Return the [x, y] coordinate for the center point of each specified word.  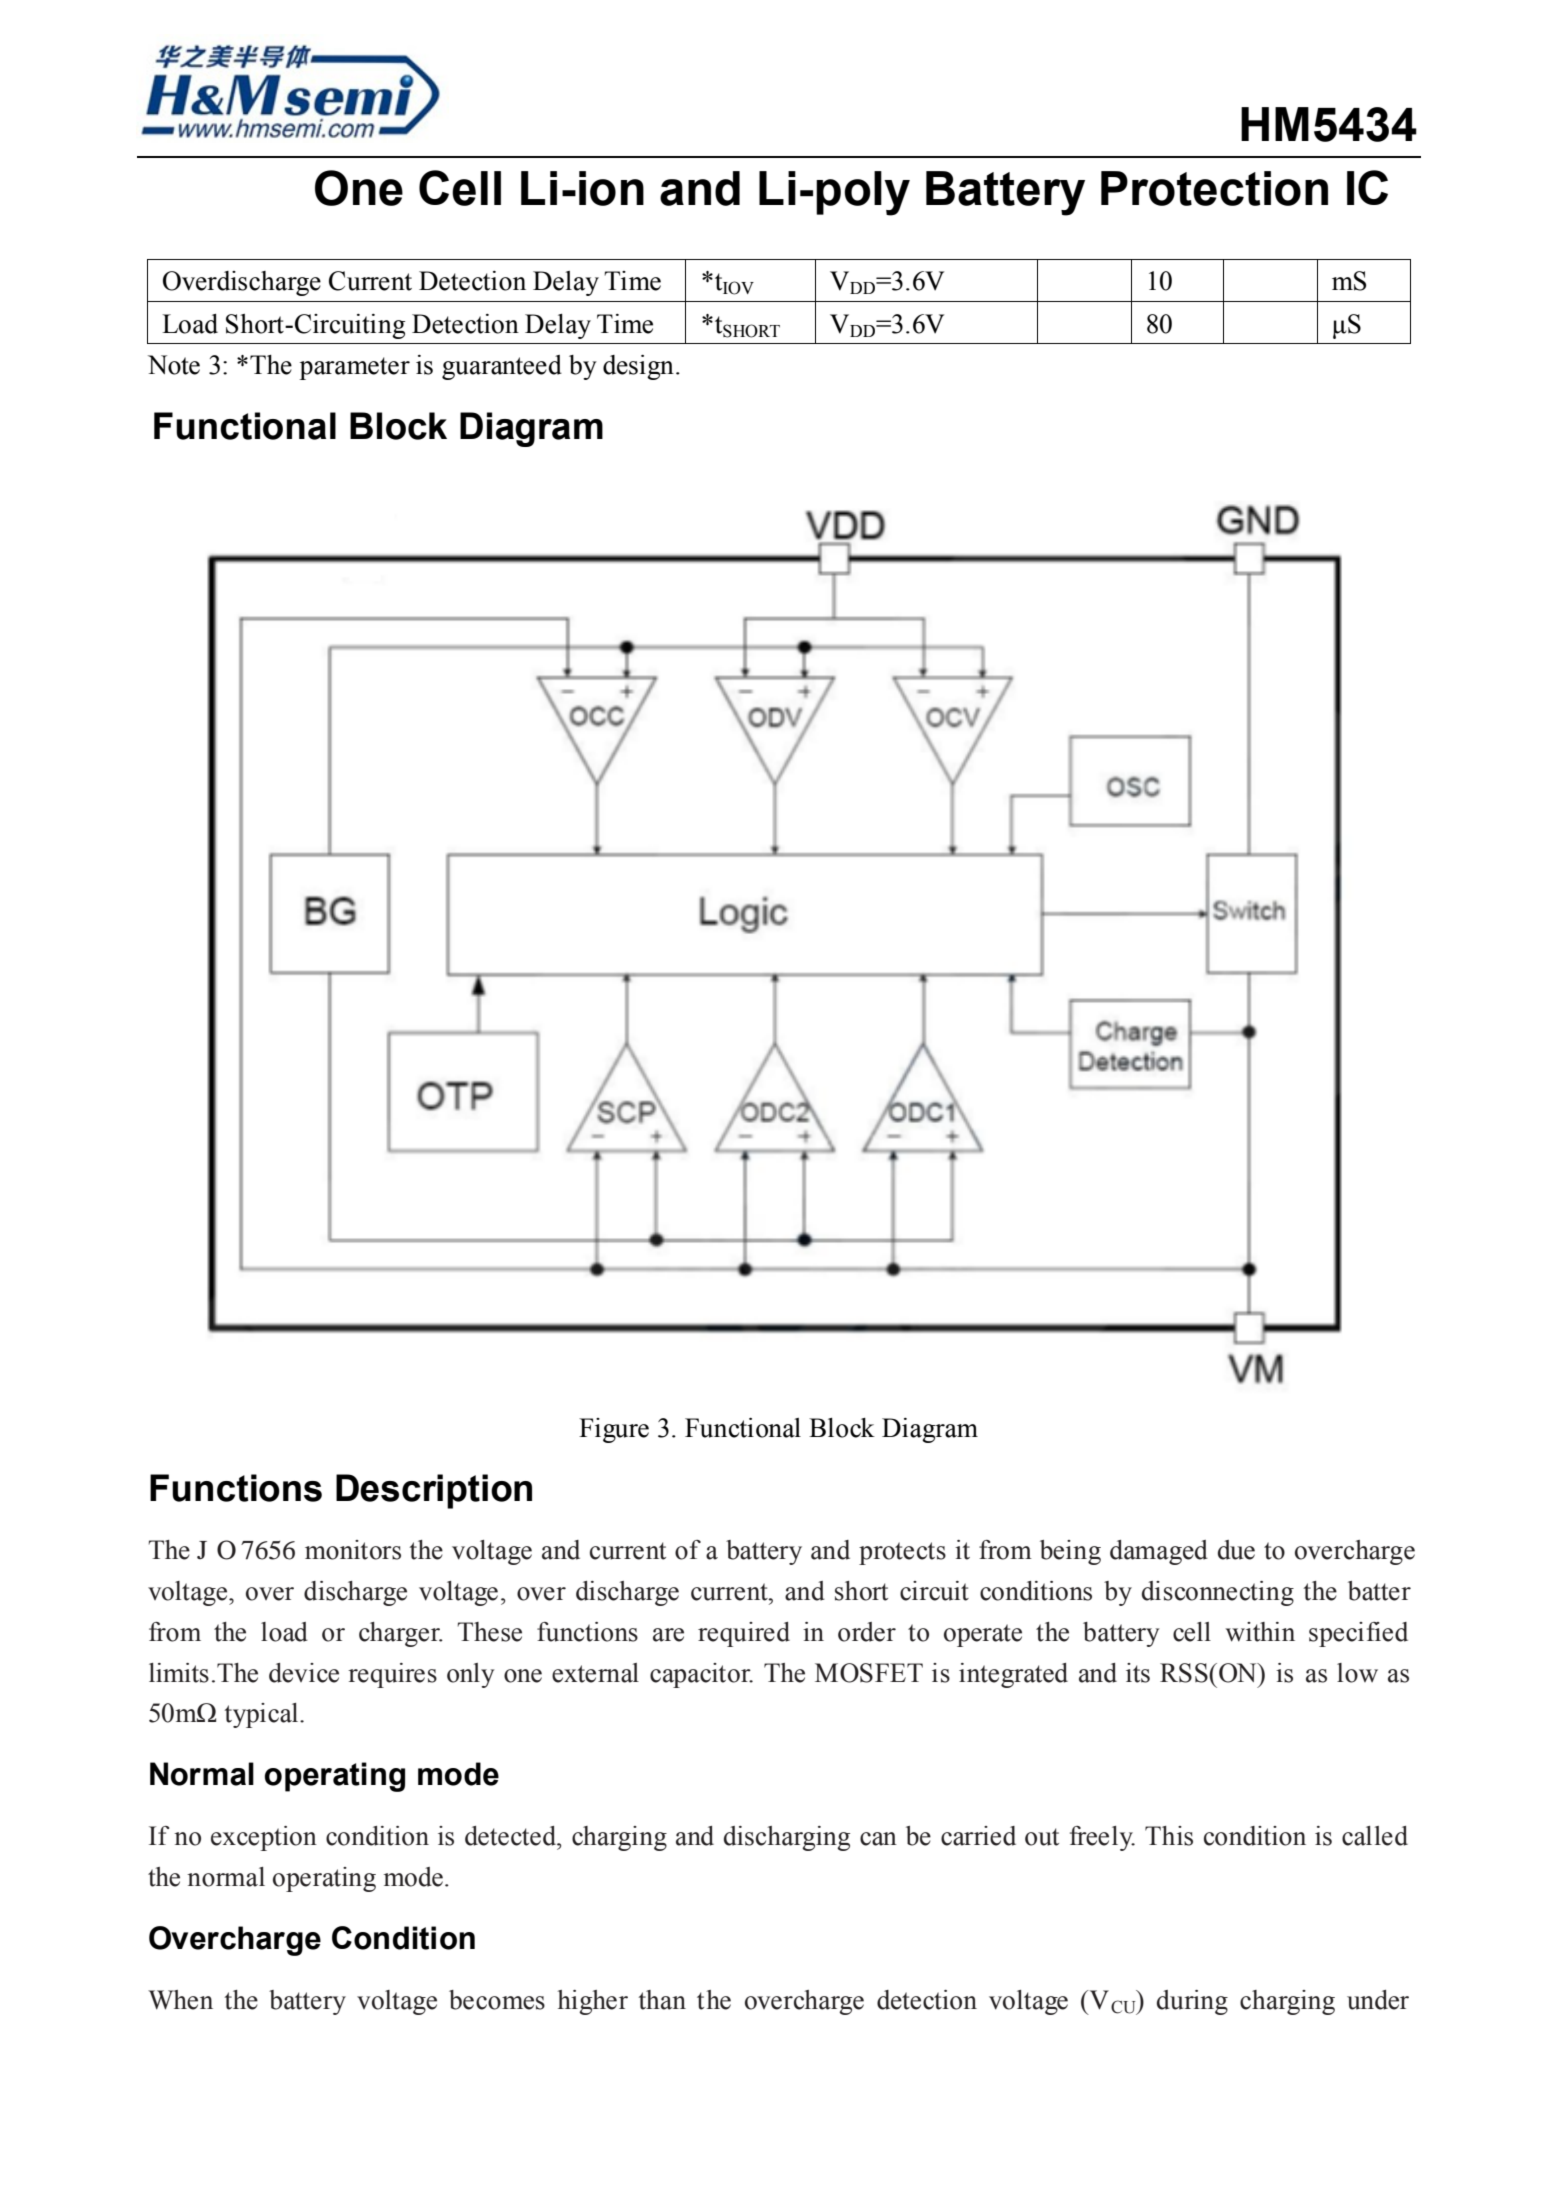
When [180, 2000]
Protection [1214, 188]
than [662, 2000]
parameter [354, 368]
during [1192, 2002]
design [638, 367]
